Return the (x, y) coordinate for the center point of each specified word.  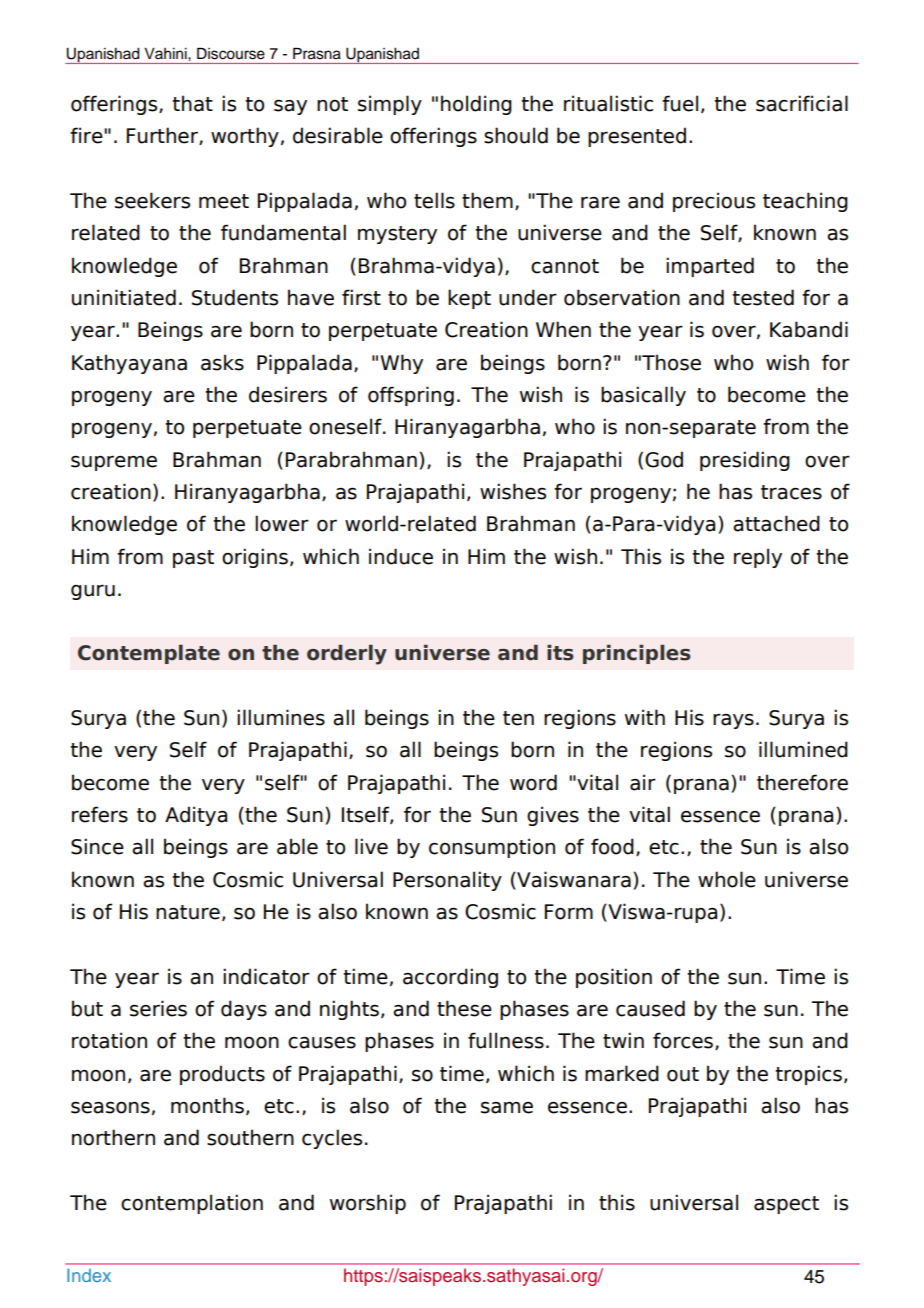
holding (476, 105)
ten (518, 718)
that (192, 103)
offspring (411, 396)
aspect (786, 1205)
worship (368, 1204)
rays (733, 721)
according (450, 978)
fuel (680, 103)
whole (727, 879)
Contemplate (149, 654)
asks (222, 362)
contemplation (192, 1204)
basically (643, 396)
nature (188, 912)
